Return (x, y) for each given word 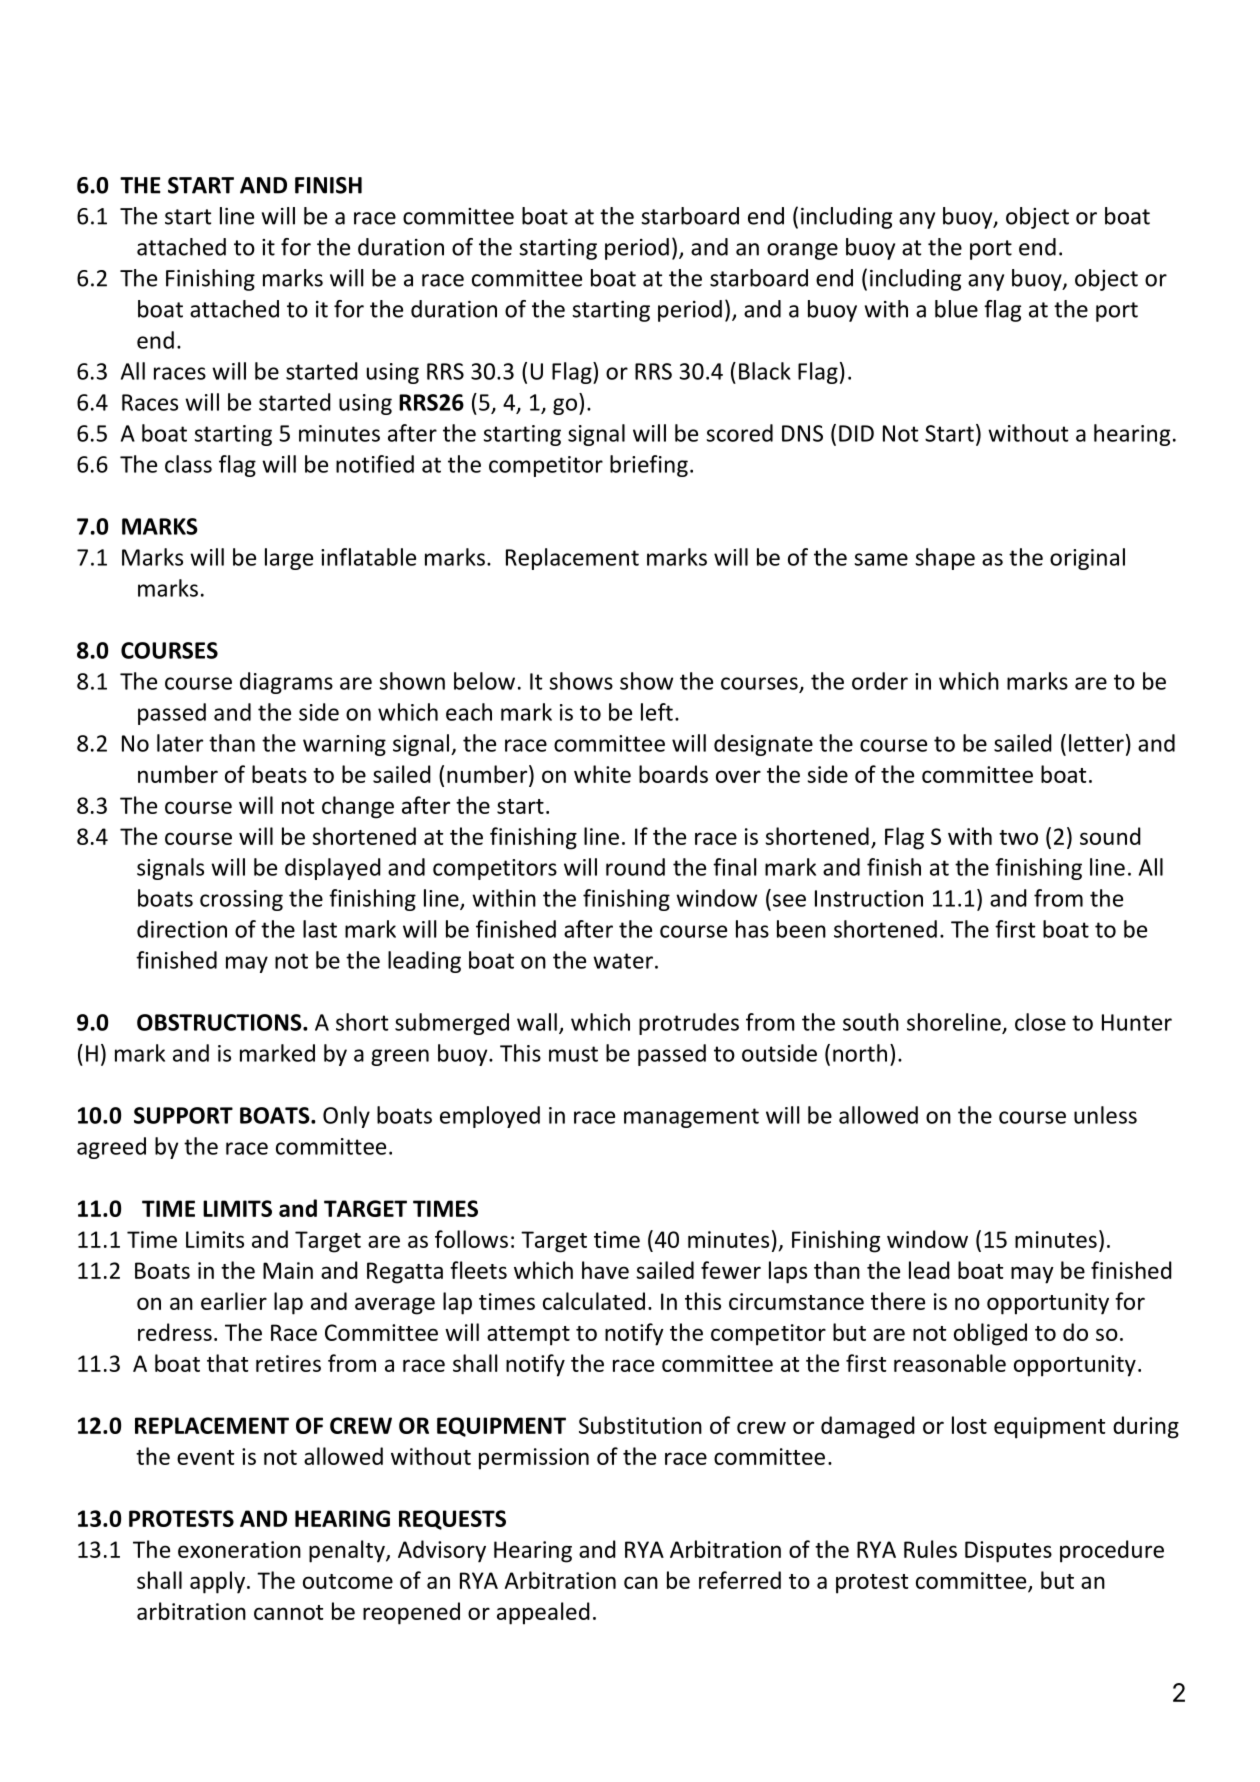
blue (956, 309)
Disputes (1008, 1552)
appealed (543, 1613)
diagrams (286, 683)
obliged (990, 1334)
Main (288, 1270)
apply (217, 1582)
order (880, 681)
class (188, 464)
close (1040, 1022)
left (657, 712)
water (623, 961)
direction (182, 929)
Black (765, 371)
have (605, 1270)
